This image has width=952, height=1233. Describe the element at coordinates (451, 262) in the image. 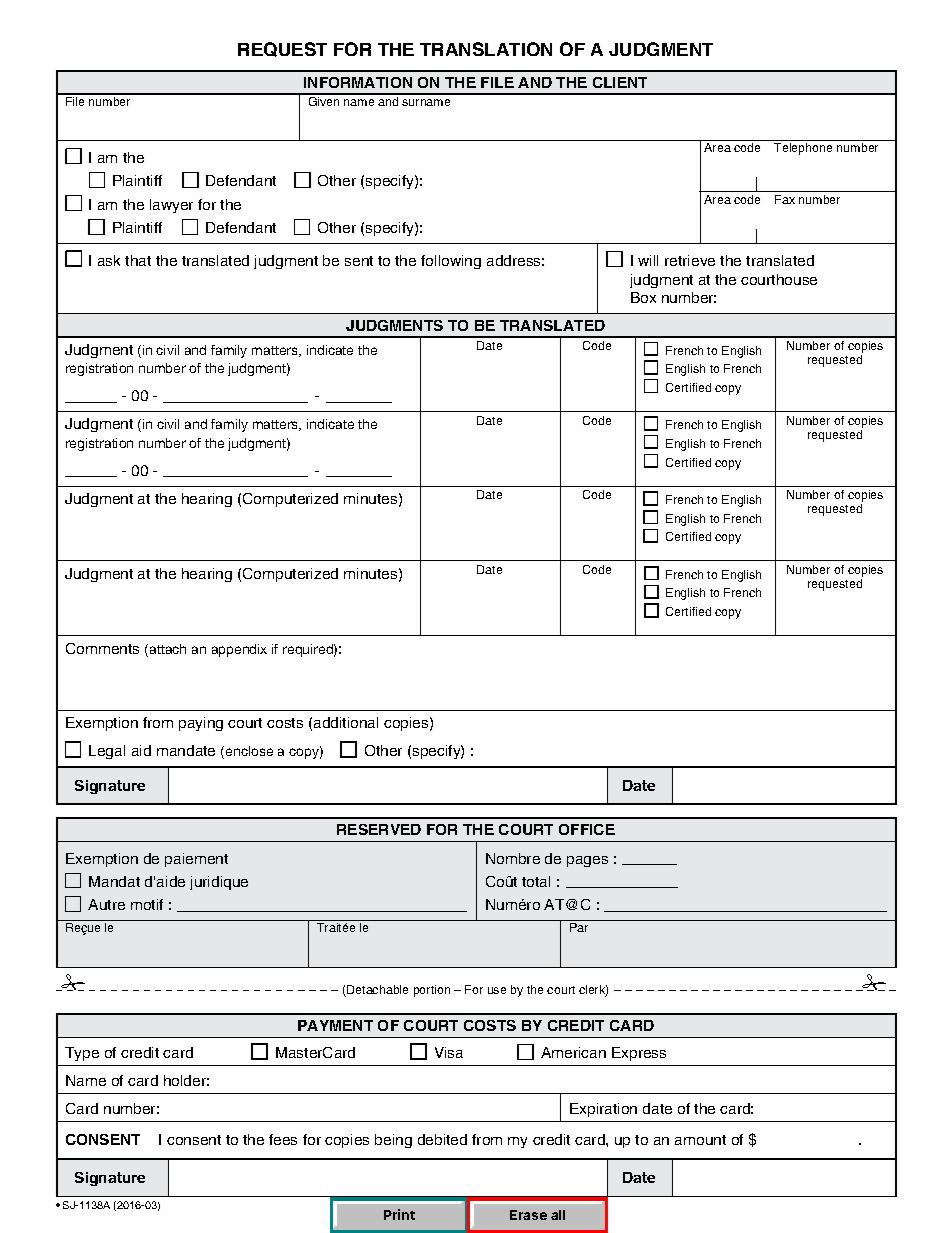

I see `following` at that location.
